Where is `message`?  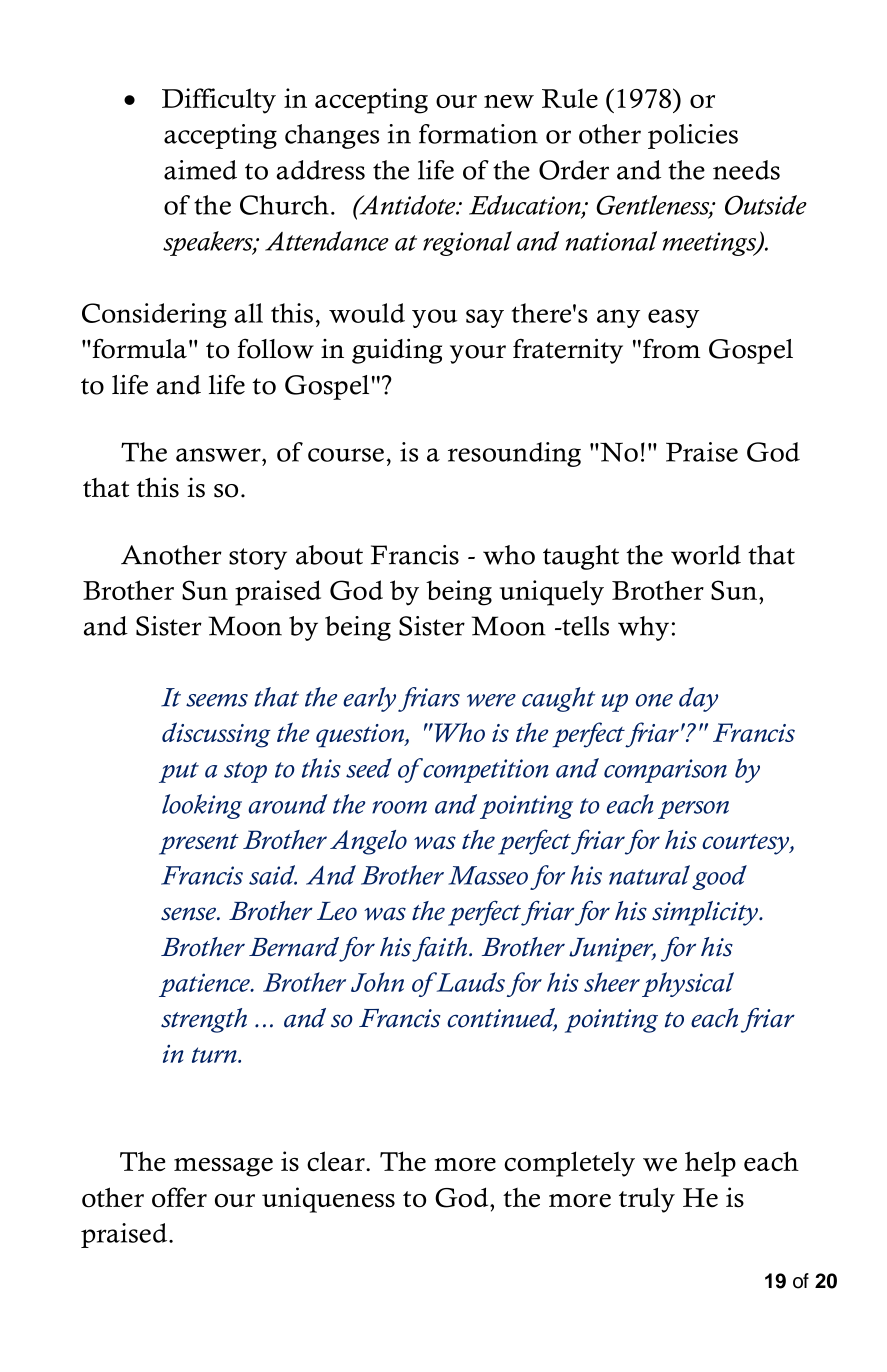 message is located at coordinates (223, 1167).
